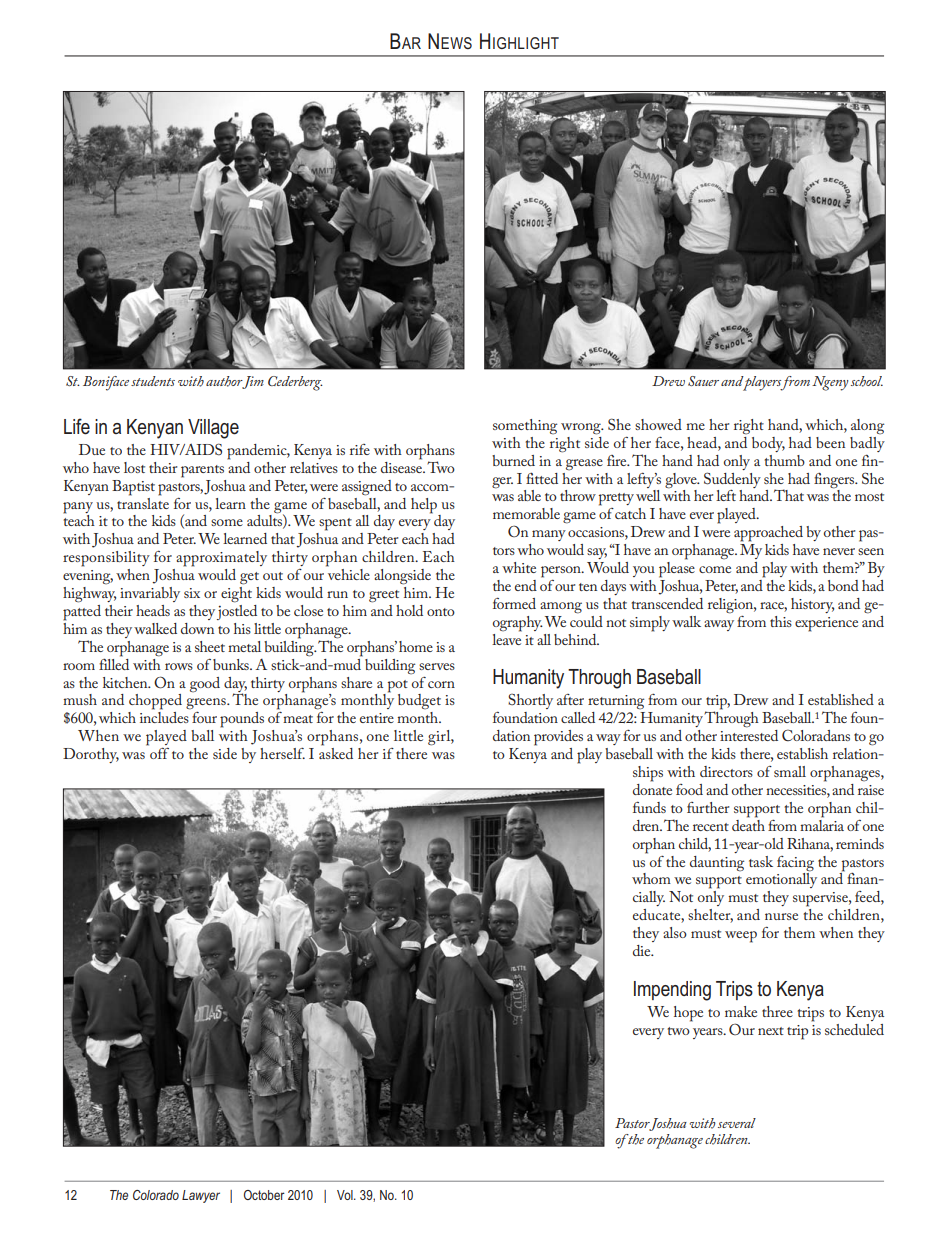 The image size is (952, 1233). What do you see at coordinates (781, 916) in the page?
I see `nurse` at bounding box center [781, 916].
